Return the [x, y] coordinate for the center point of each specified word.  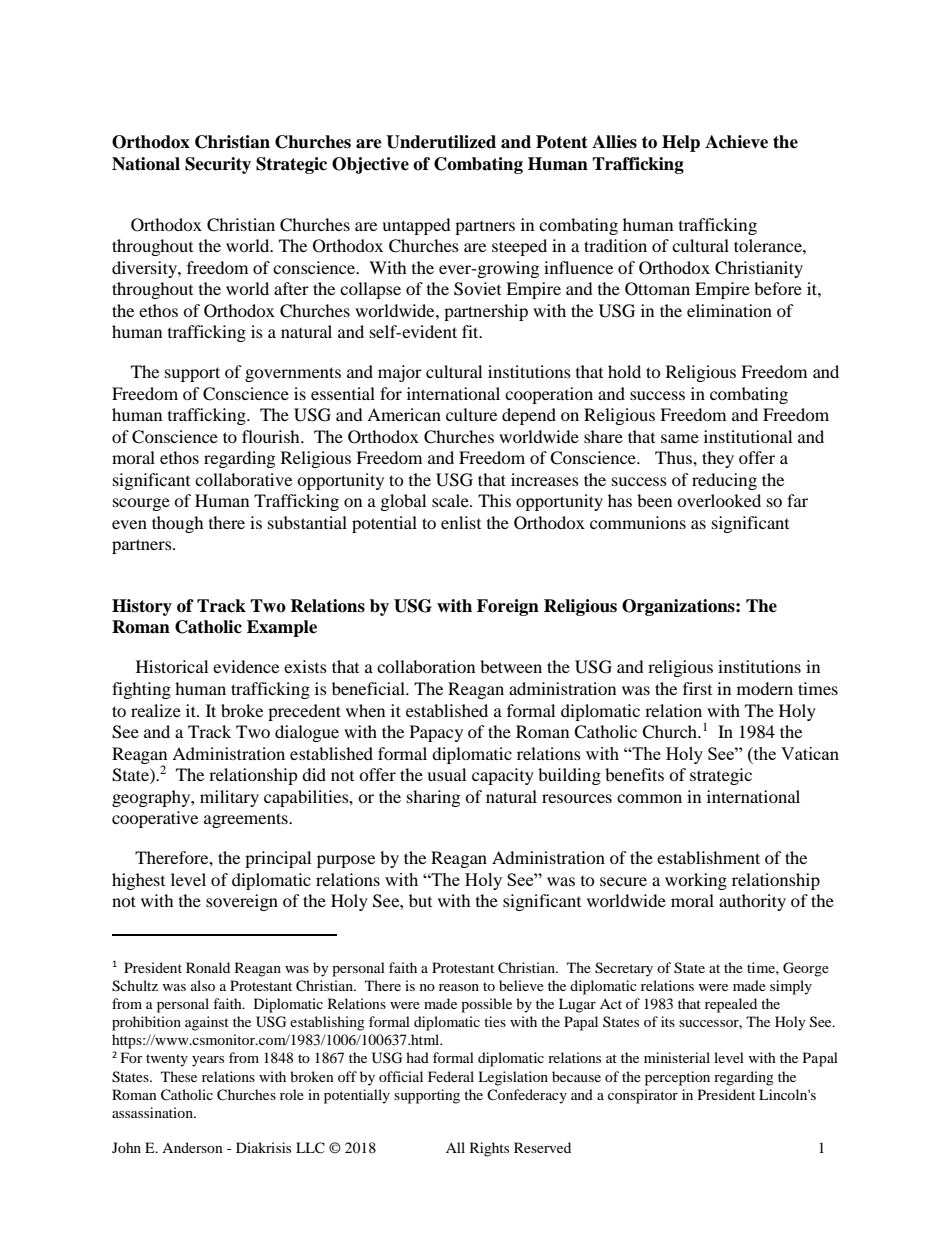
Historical [172, 666]
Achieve [736, 142]
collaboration [426, 666]
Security [218, 165]
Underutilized [441, 142]
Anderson [192, 1147]
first [697, 688]
